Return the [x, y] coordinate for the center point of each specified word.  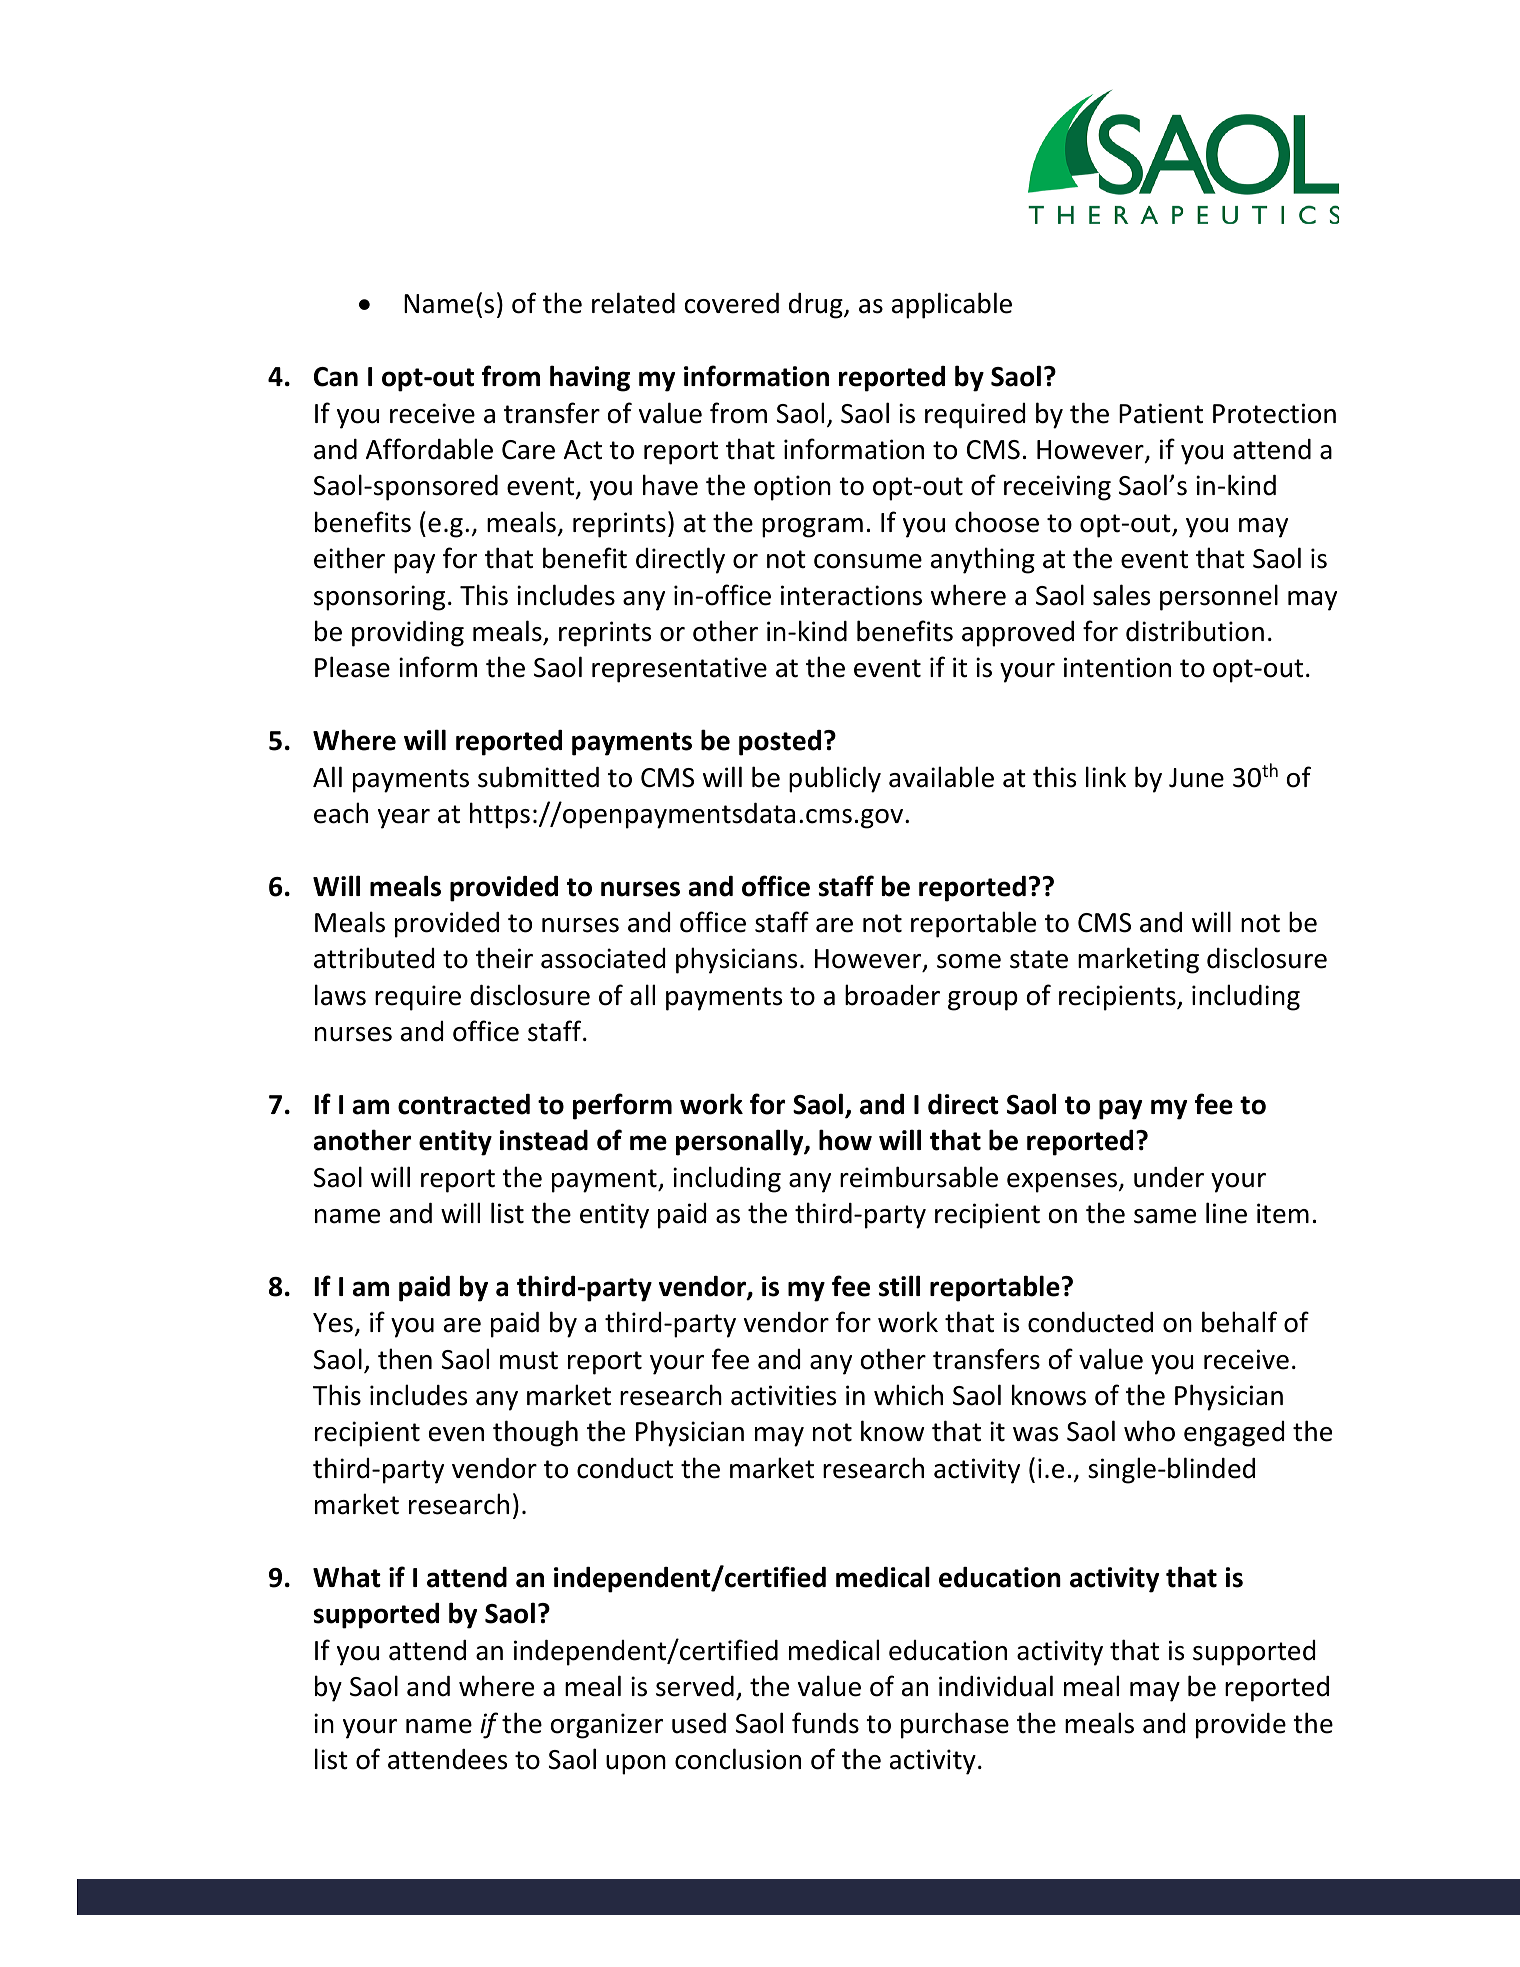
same [1165, 1216]
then [405, 1359]
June [1196, 778]
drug [817, 306]
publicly [835, 779]
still [899, 1286]
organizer [607, 1726]
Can [336, 377]
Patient [1161, 413]
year [404, 819]
